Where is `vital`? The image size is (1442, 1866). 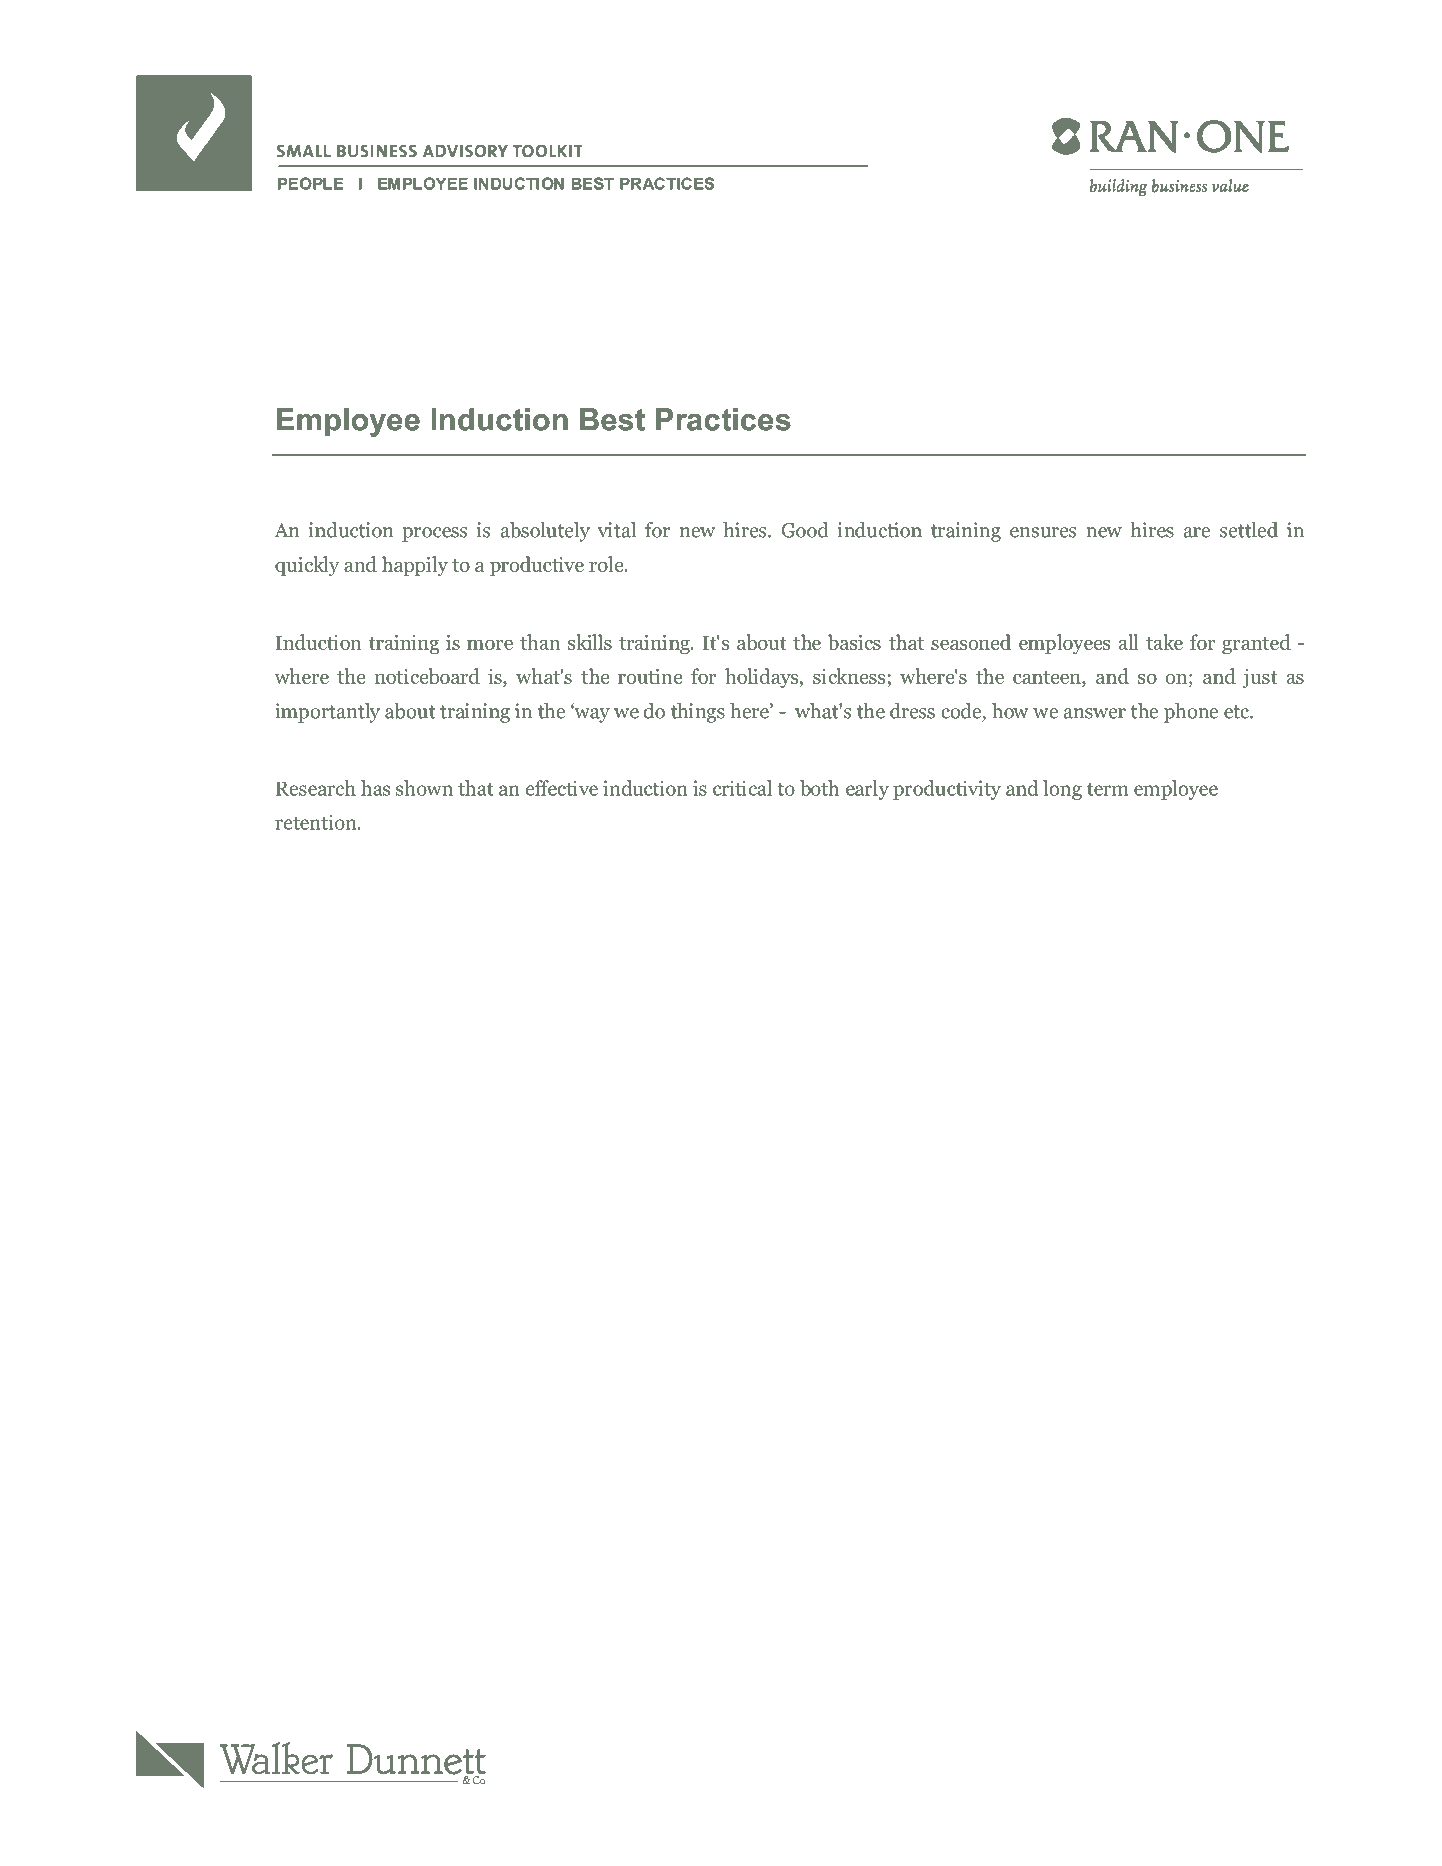 vital is located at coordinates (617, 530).
